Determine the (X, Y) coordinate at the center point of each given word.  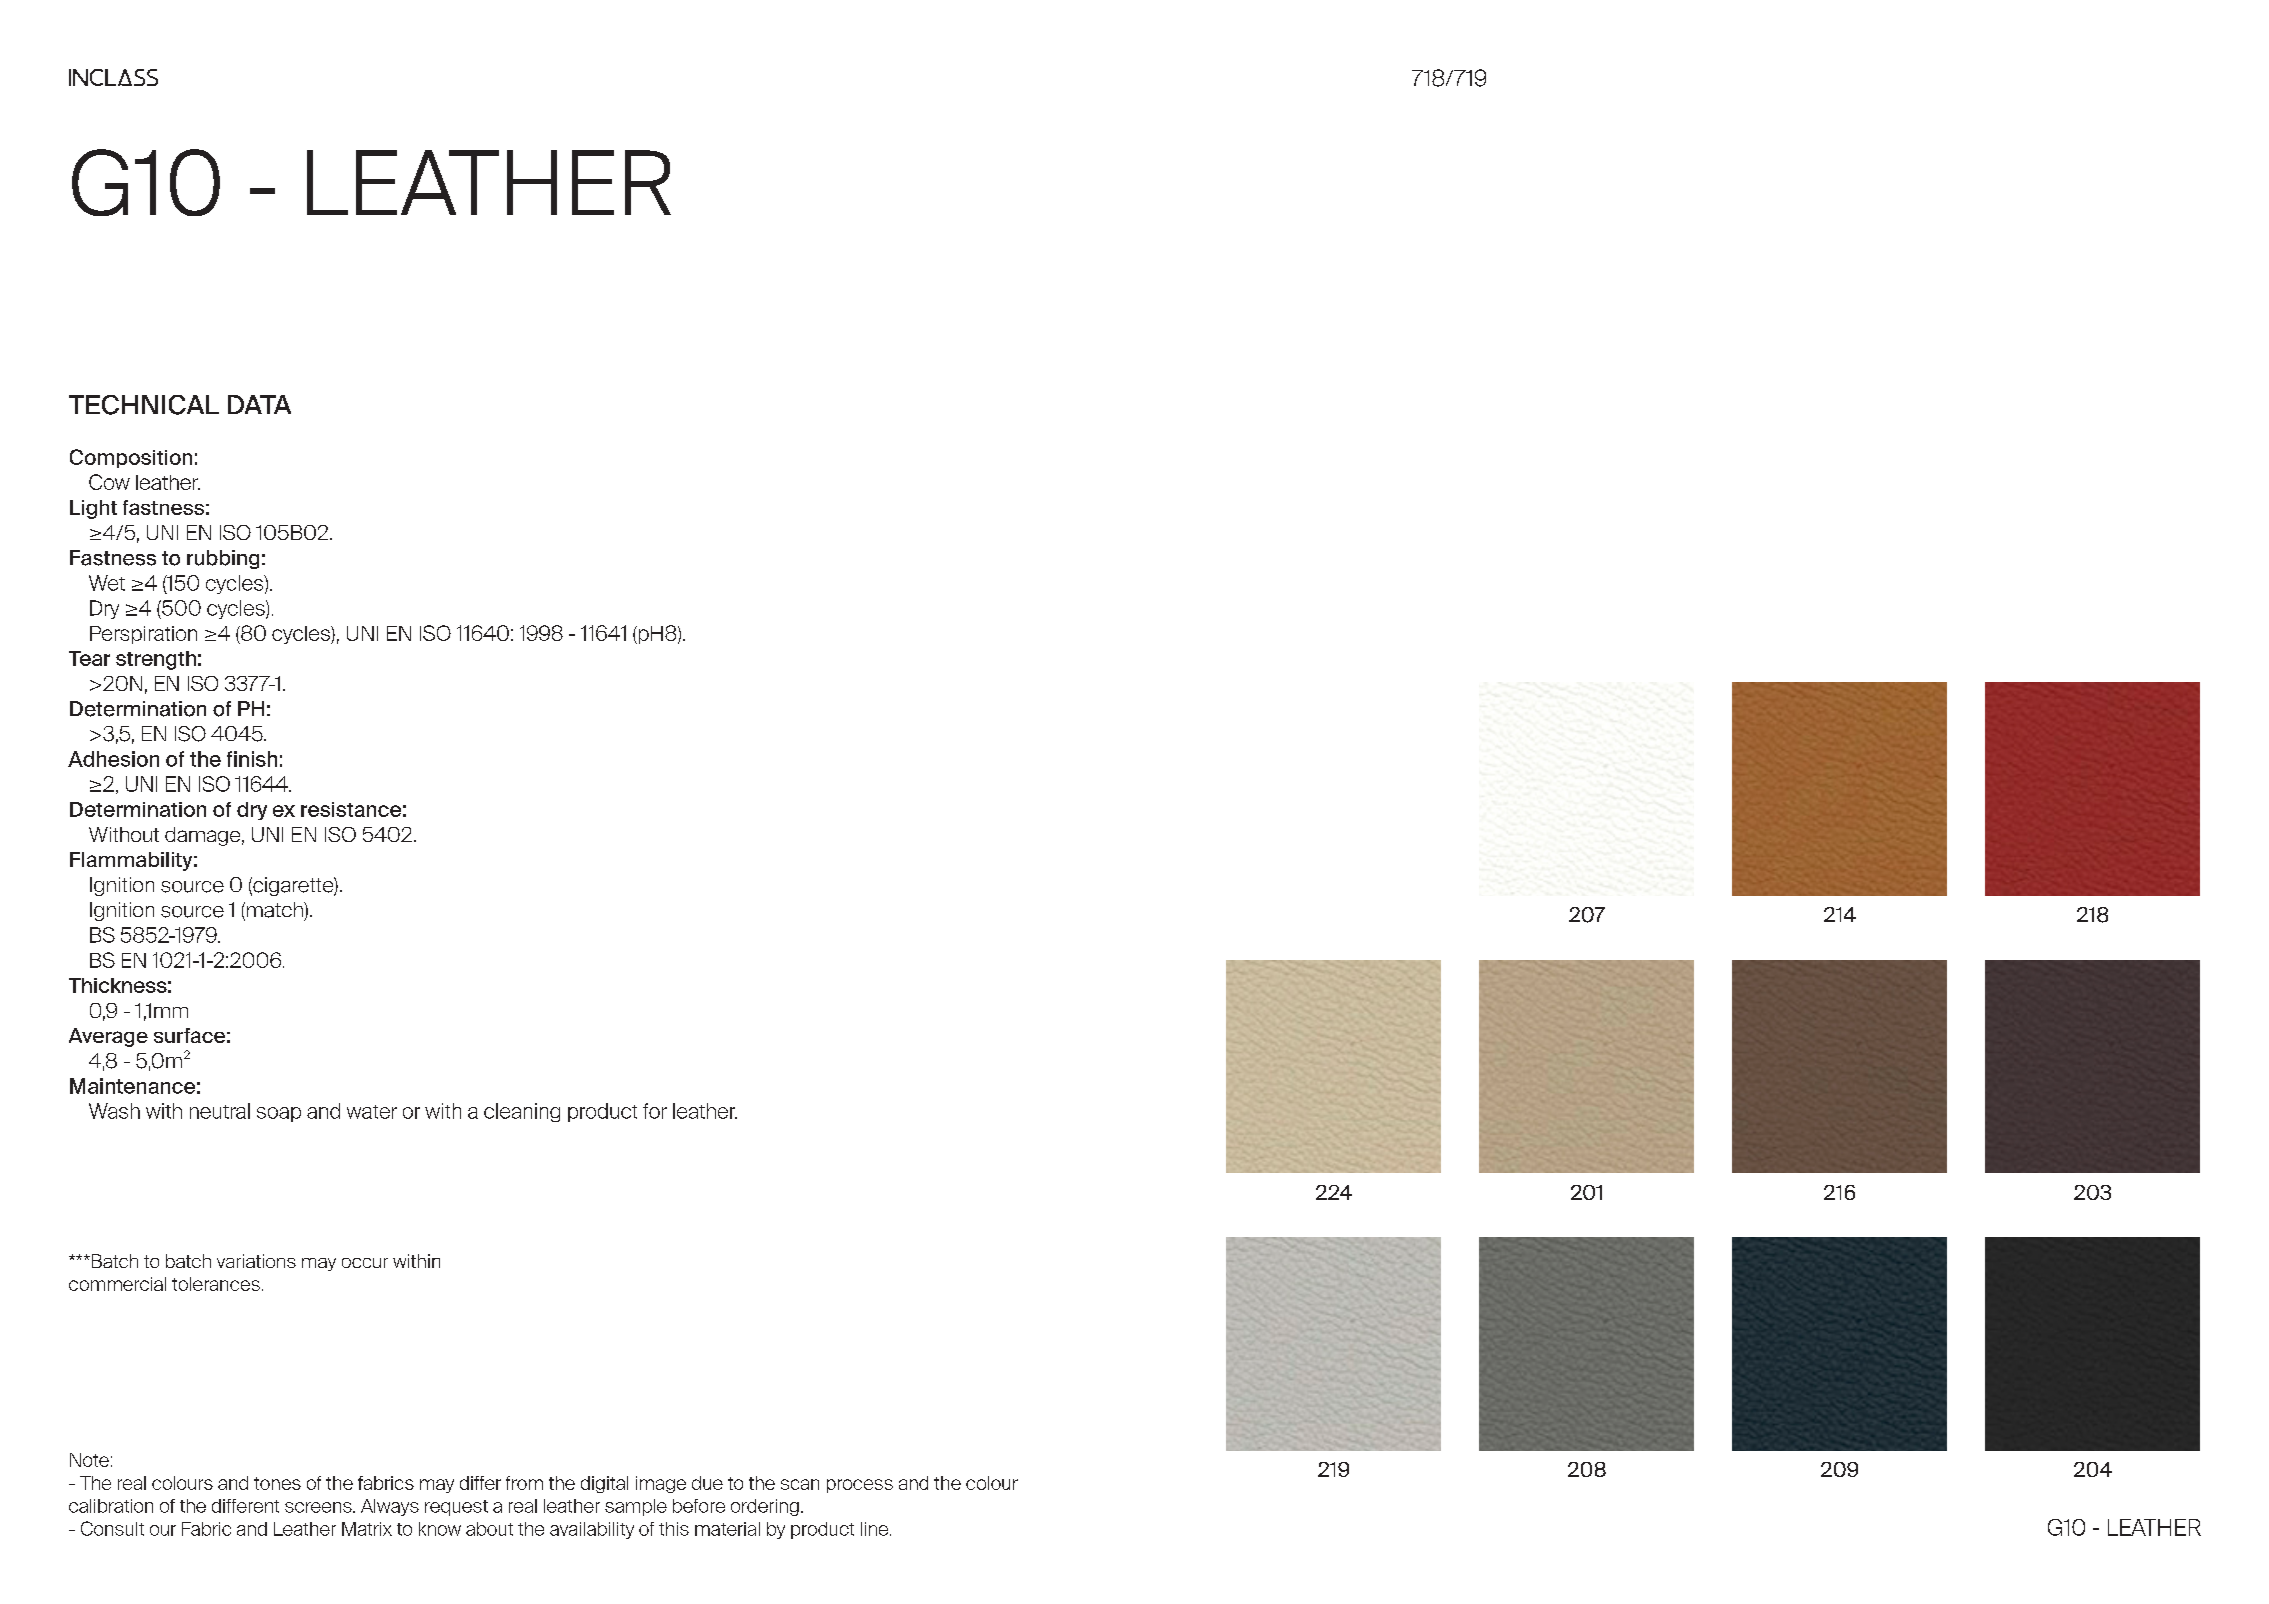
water (372, 1112)
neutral (220, 1111)
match (276, 910)
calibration (111, 1506)
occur (365, 1263)
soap (279, 1114)
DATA (259, 404)
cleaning (522, 1112)
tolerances (216, 1284)
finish (252, 759)
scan (800, 1484)
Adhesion (113, 759)
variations (256, 1261)
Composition (131, 458)
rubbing (223, 559)
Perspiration (143, 635)
